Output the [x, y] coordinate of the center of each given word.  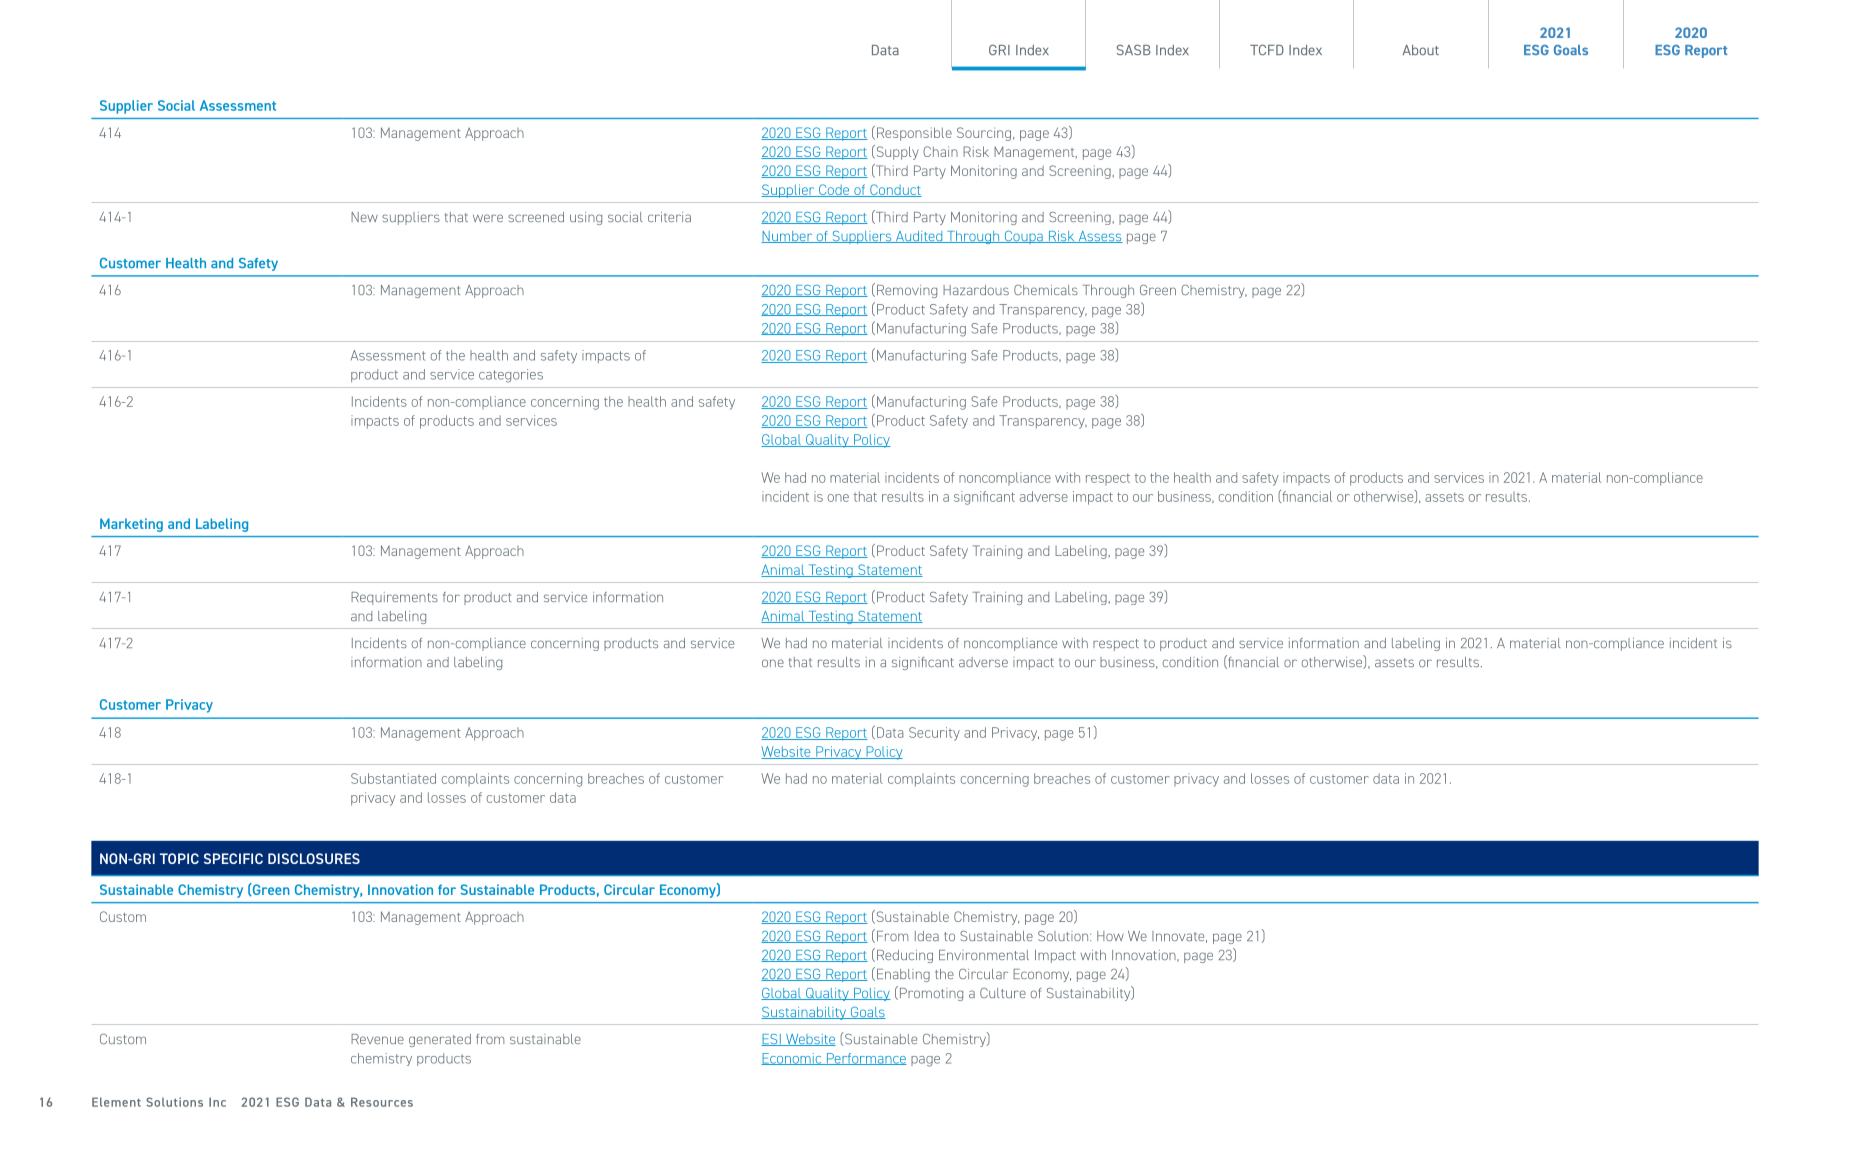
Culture [1003, 993]
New [364, 217]
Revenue [377, 1039]
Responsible [914, 134]
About [1421, 50]
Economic [792, 1059]
